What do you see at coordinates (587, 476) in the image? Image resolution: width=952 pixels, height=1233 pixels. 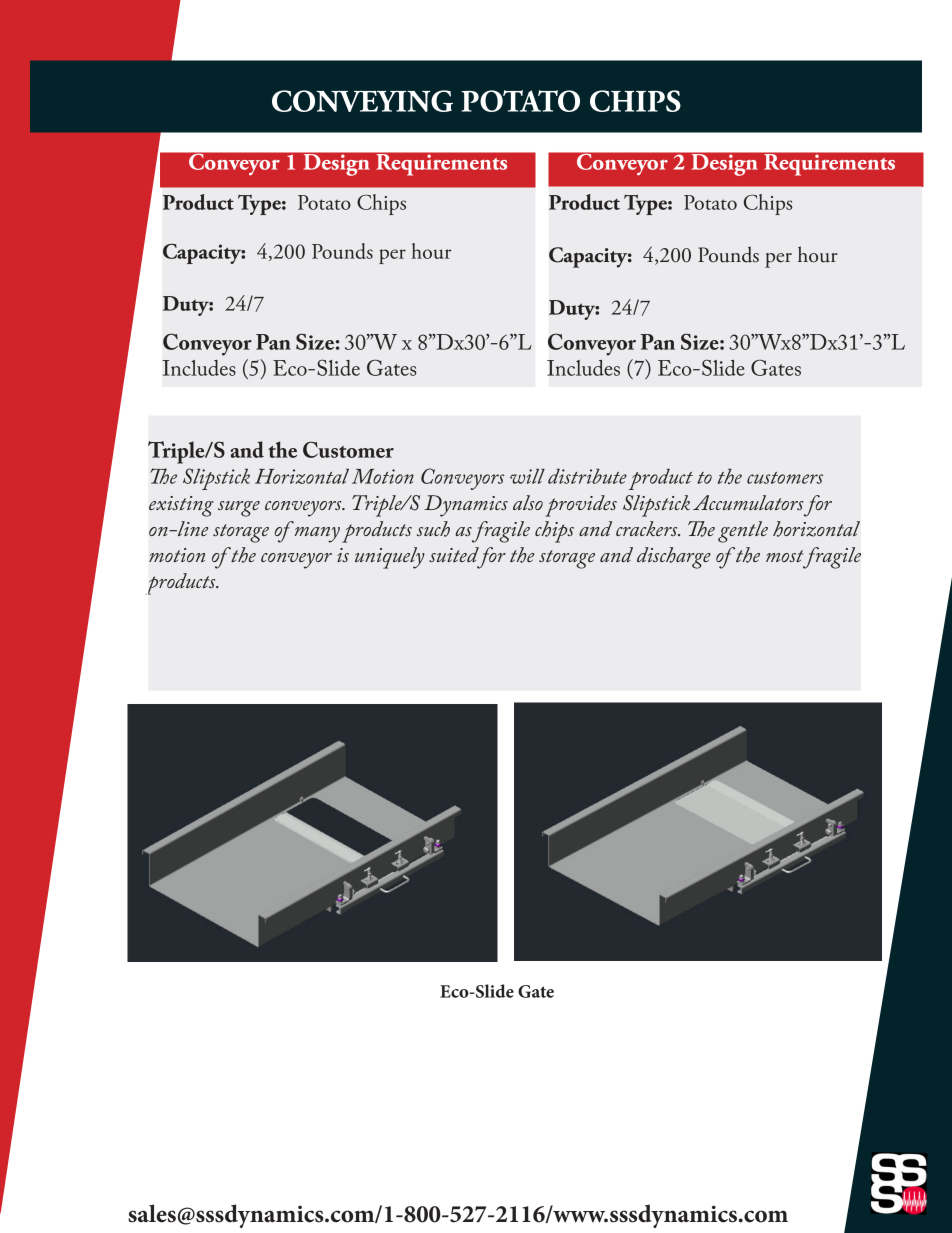 I see `distribute` at bounding box center [587, 476].
